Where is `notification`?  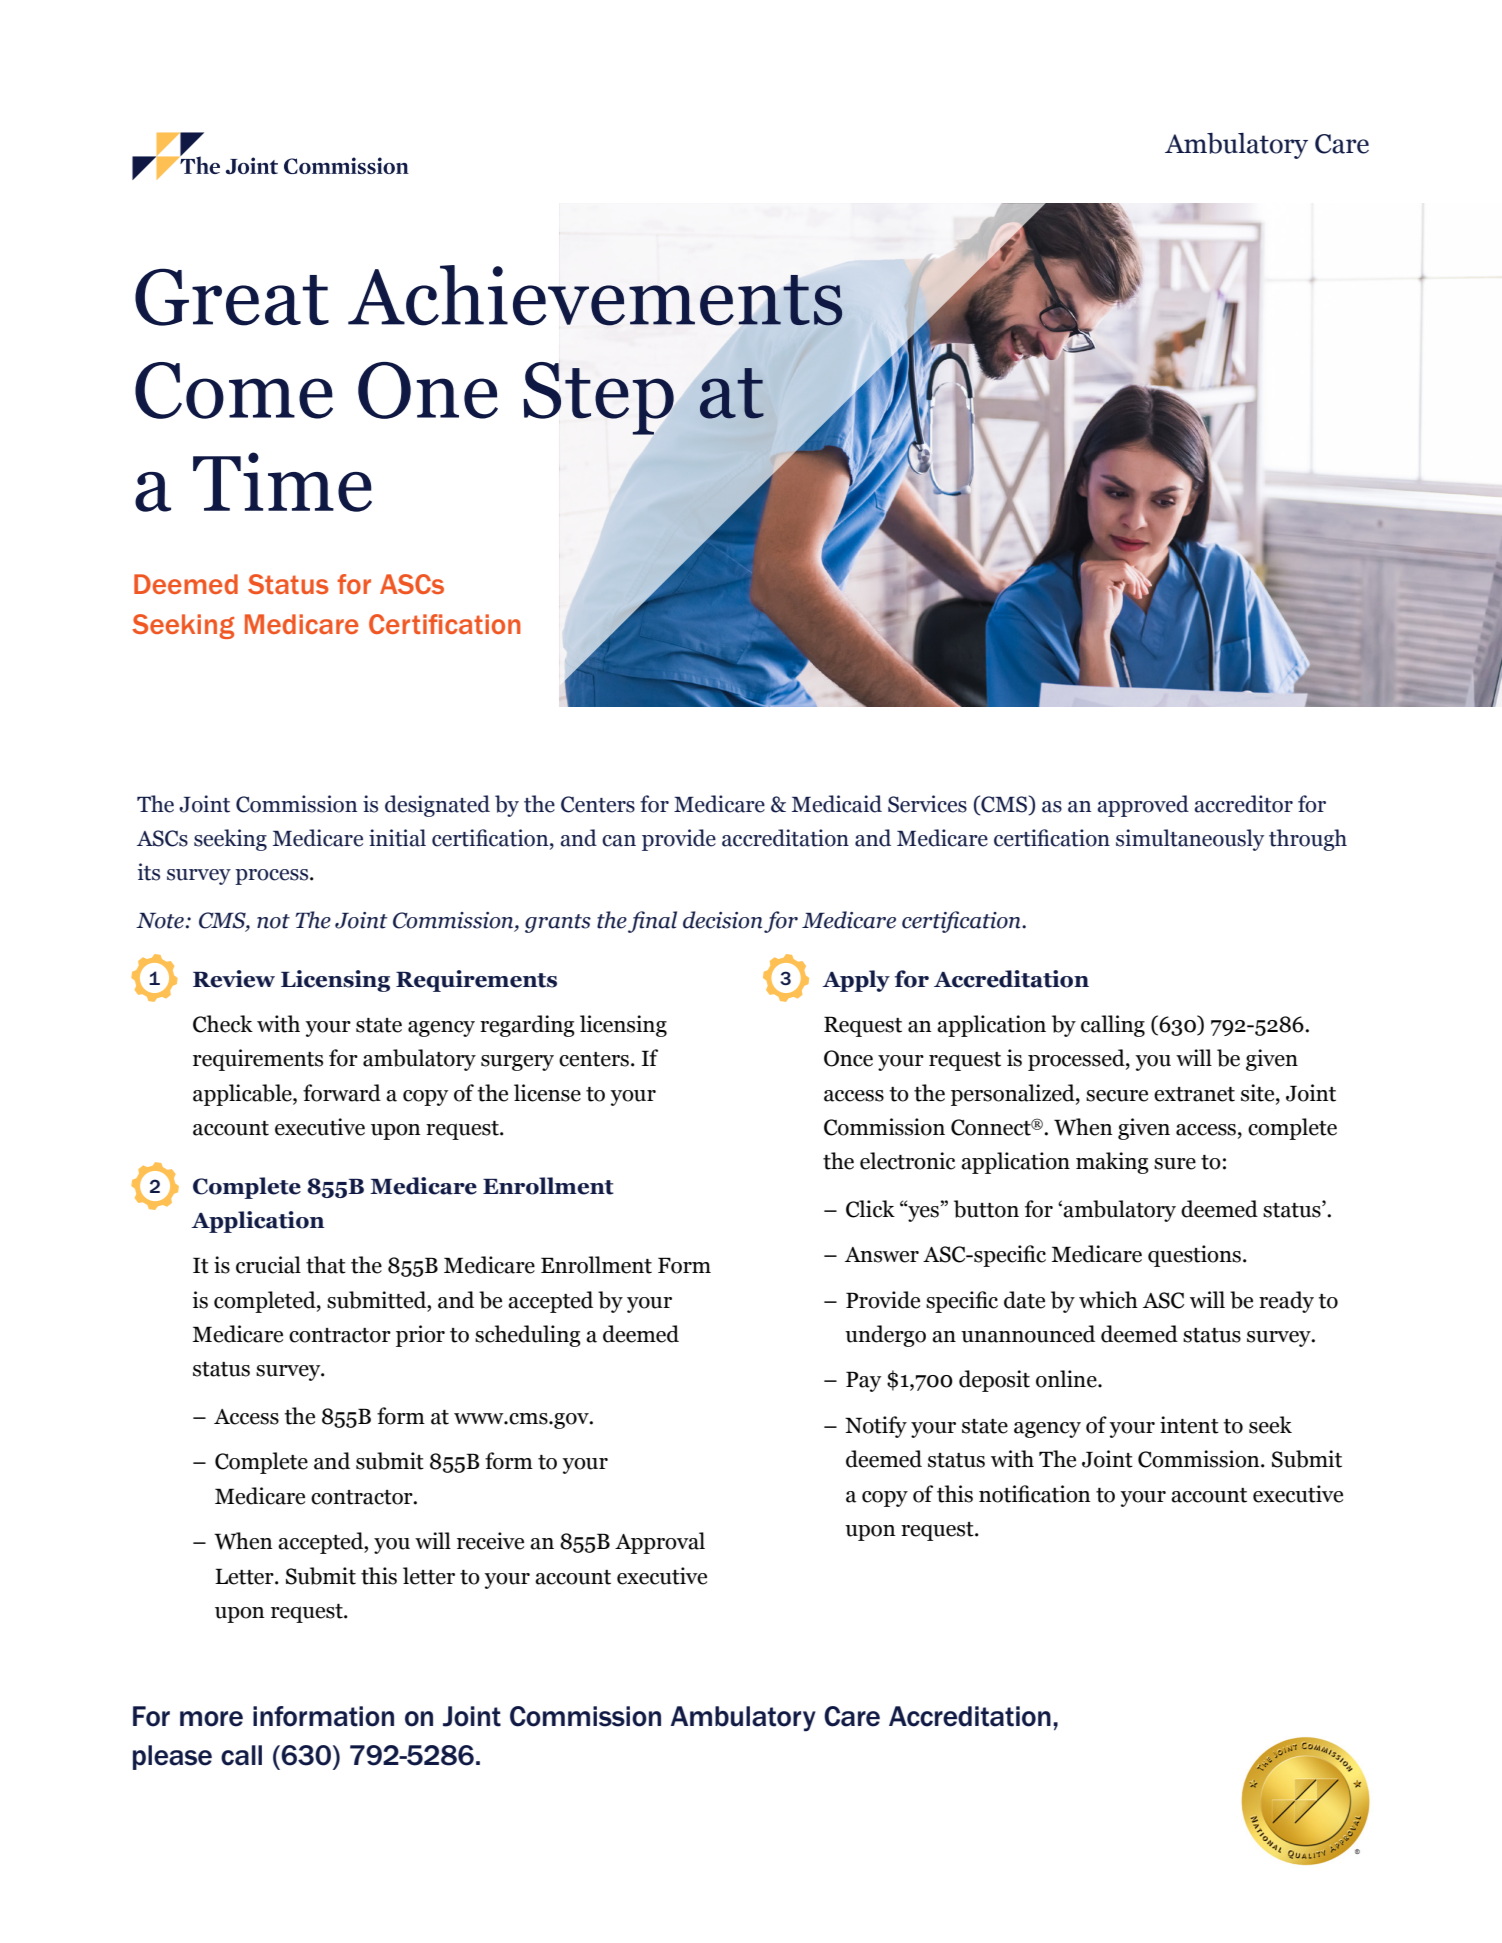
notification is located at coordinates (1035, 1494).
